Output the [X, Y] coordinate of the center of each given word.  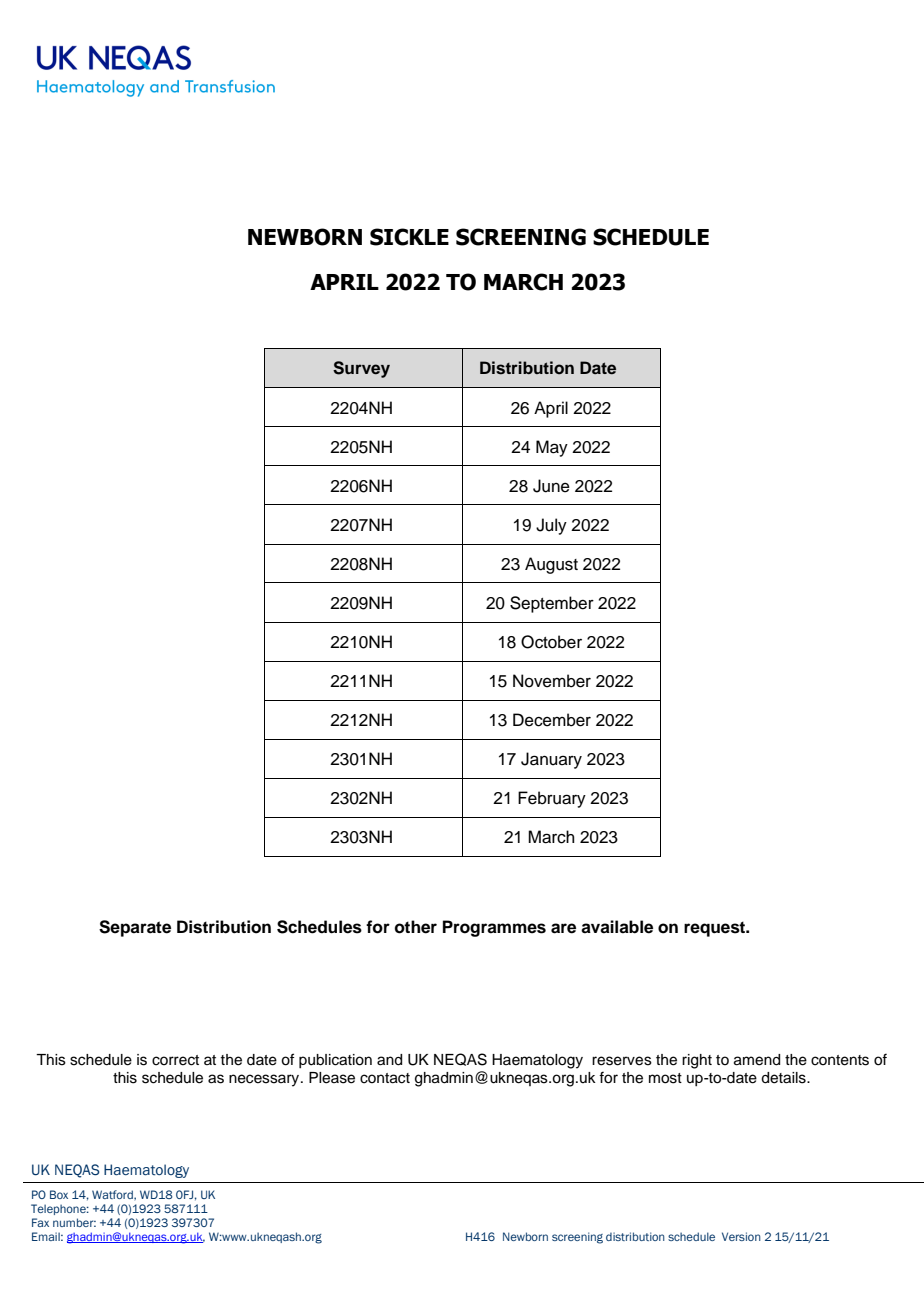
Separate [135, 928]
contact [385, 1078]
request [716, 929]
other [416, 927]
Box [59, 1194]
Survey [361, 369]
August [551, 565]
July [551, 526]
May [552, 448]
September [552, 604]
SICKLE [409, 237]
